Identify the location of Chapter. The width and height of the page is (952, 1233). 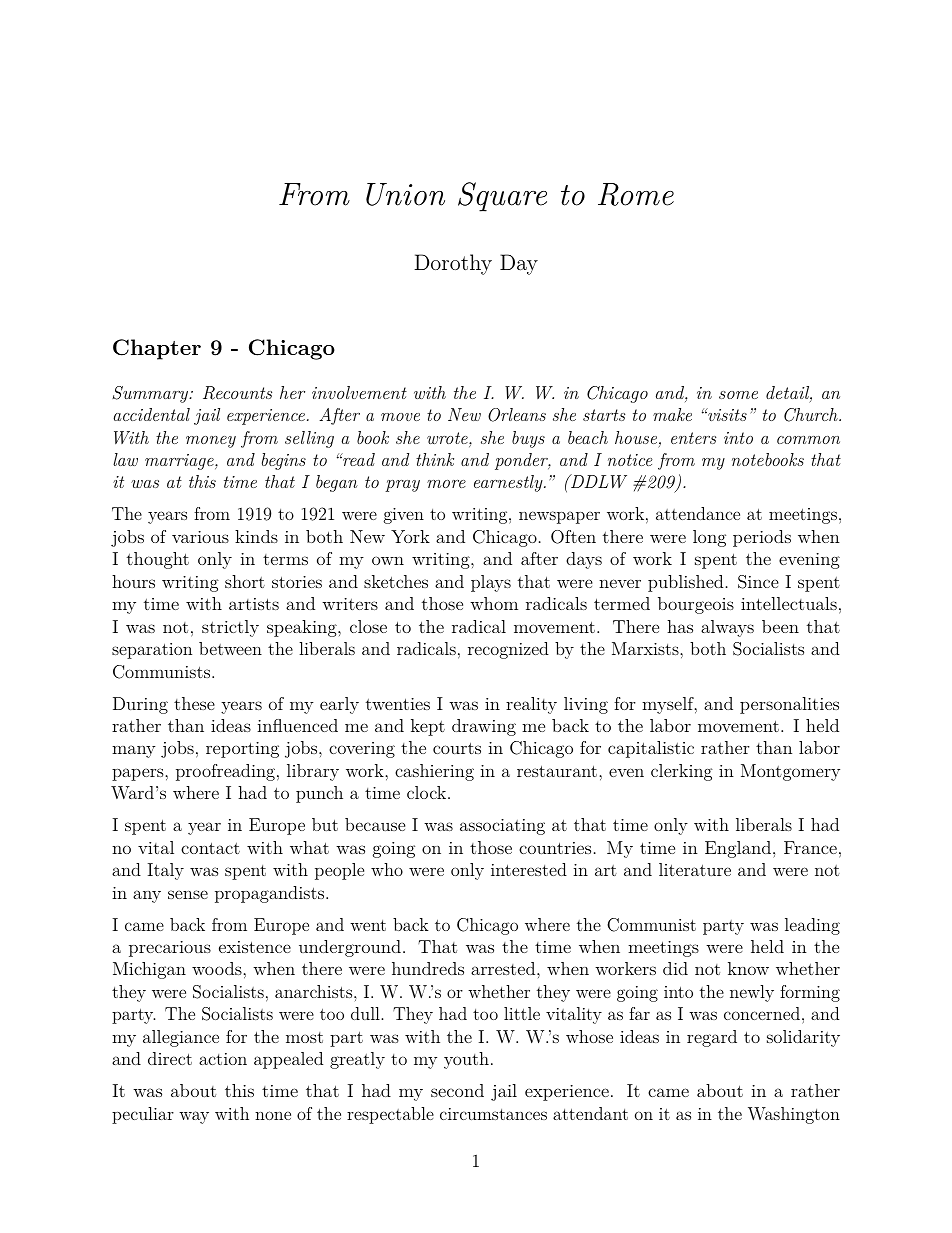
(157, 349).
